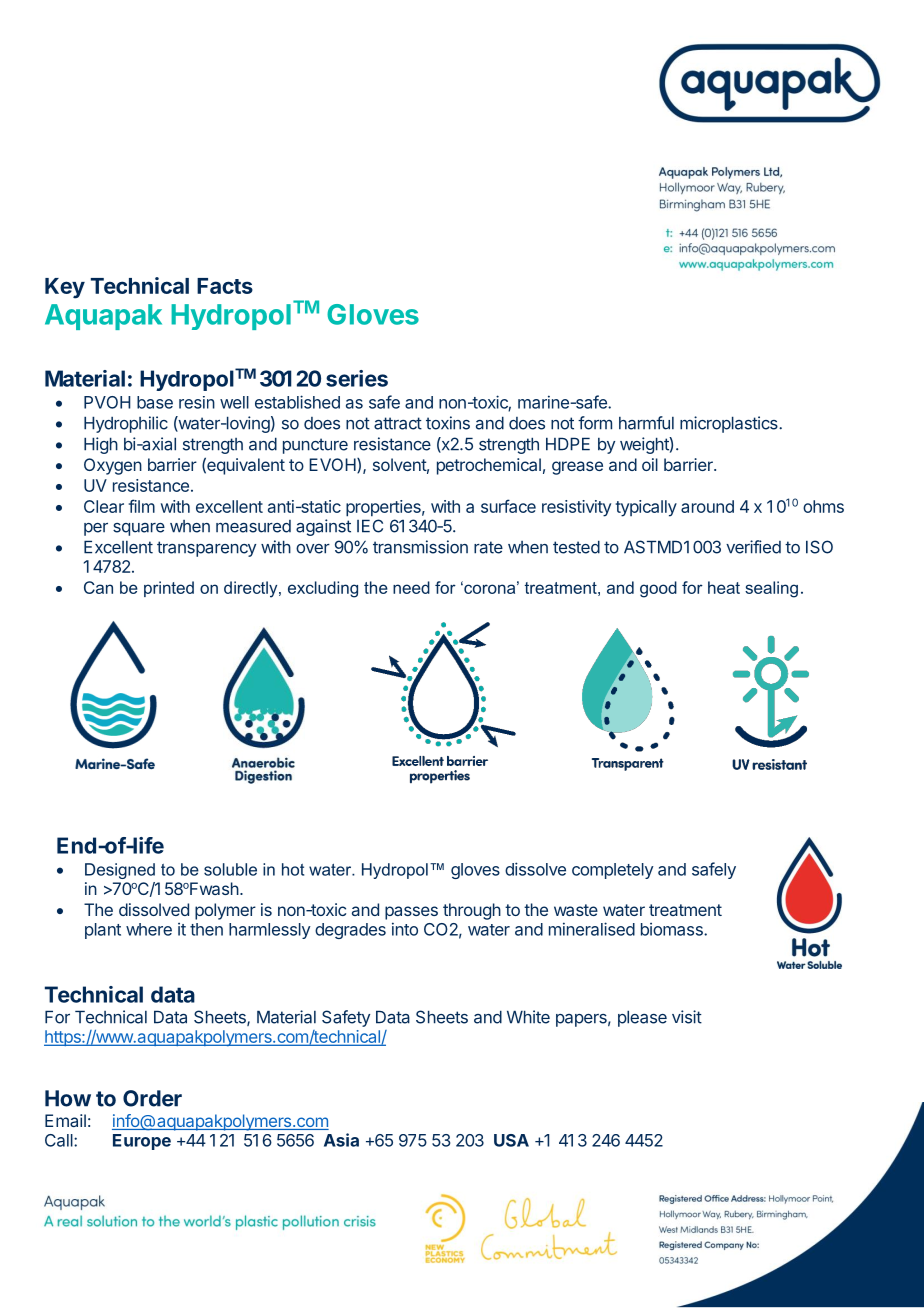 This document has width=924, height=1309. Describe the element at coordinates (142, 506) in the document. I see `film` at that location.
